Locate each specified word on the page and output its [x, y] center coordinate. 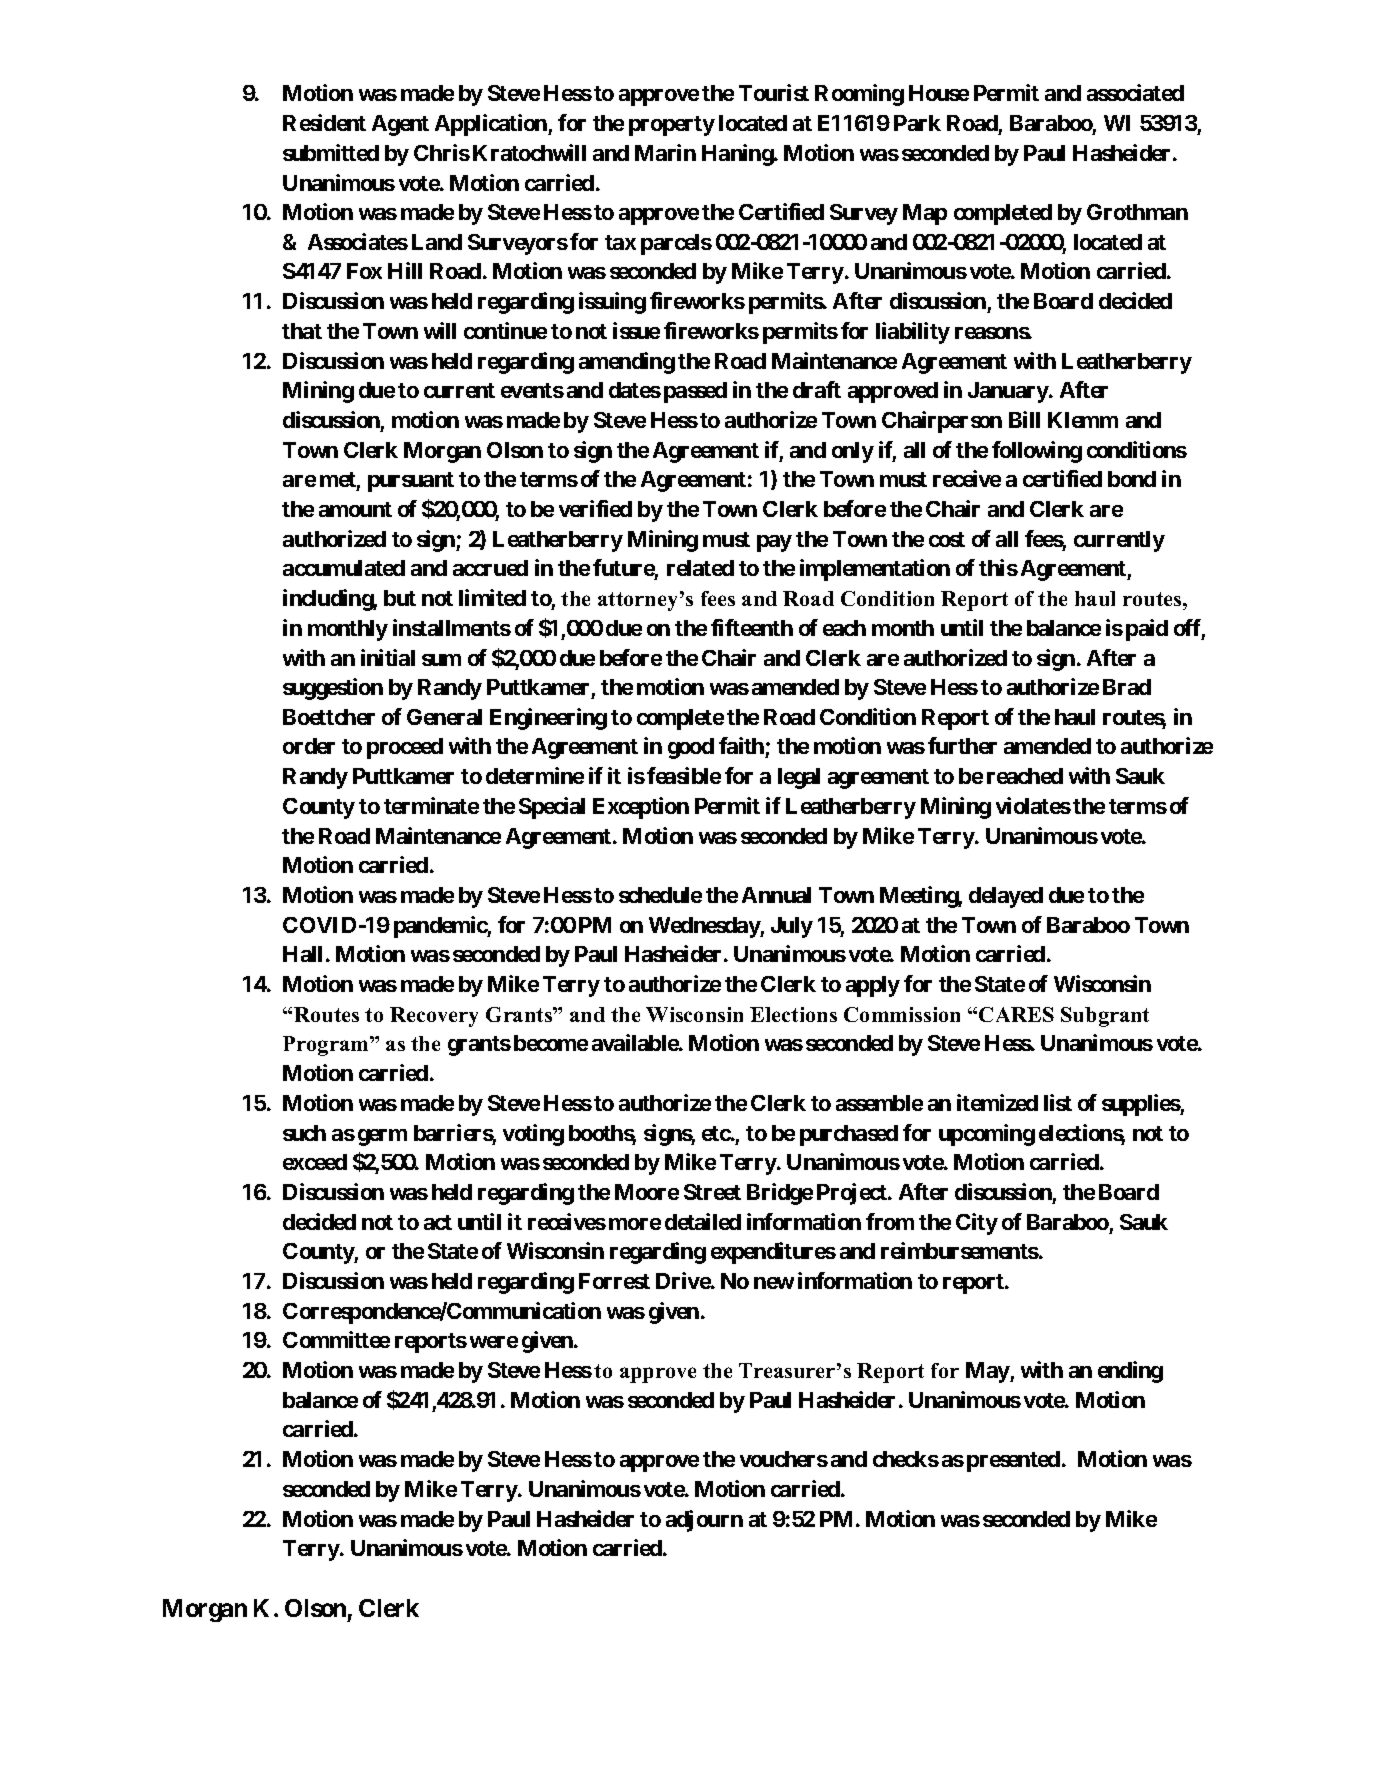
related [700, 568]
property [672, 126]
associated [1135, 92]
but [400, 598]
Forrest [614, 1281]
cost [947, 539]
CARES [1016, 1014]
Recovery [434, 1017]
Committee [336, 1339]
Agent [400, 125]
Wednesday [705, 927]
